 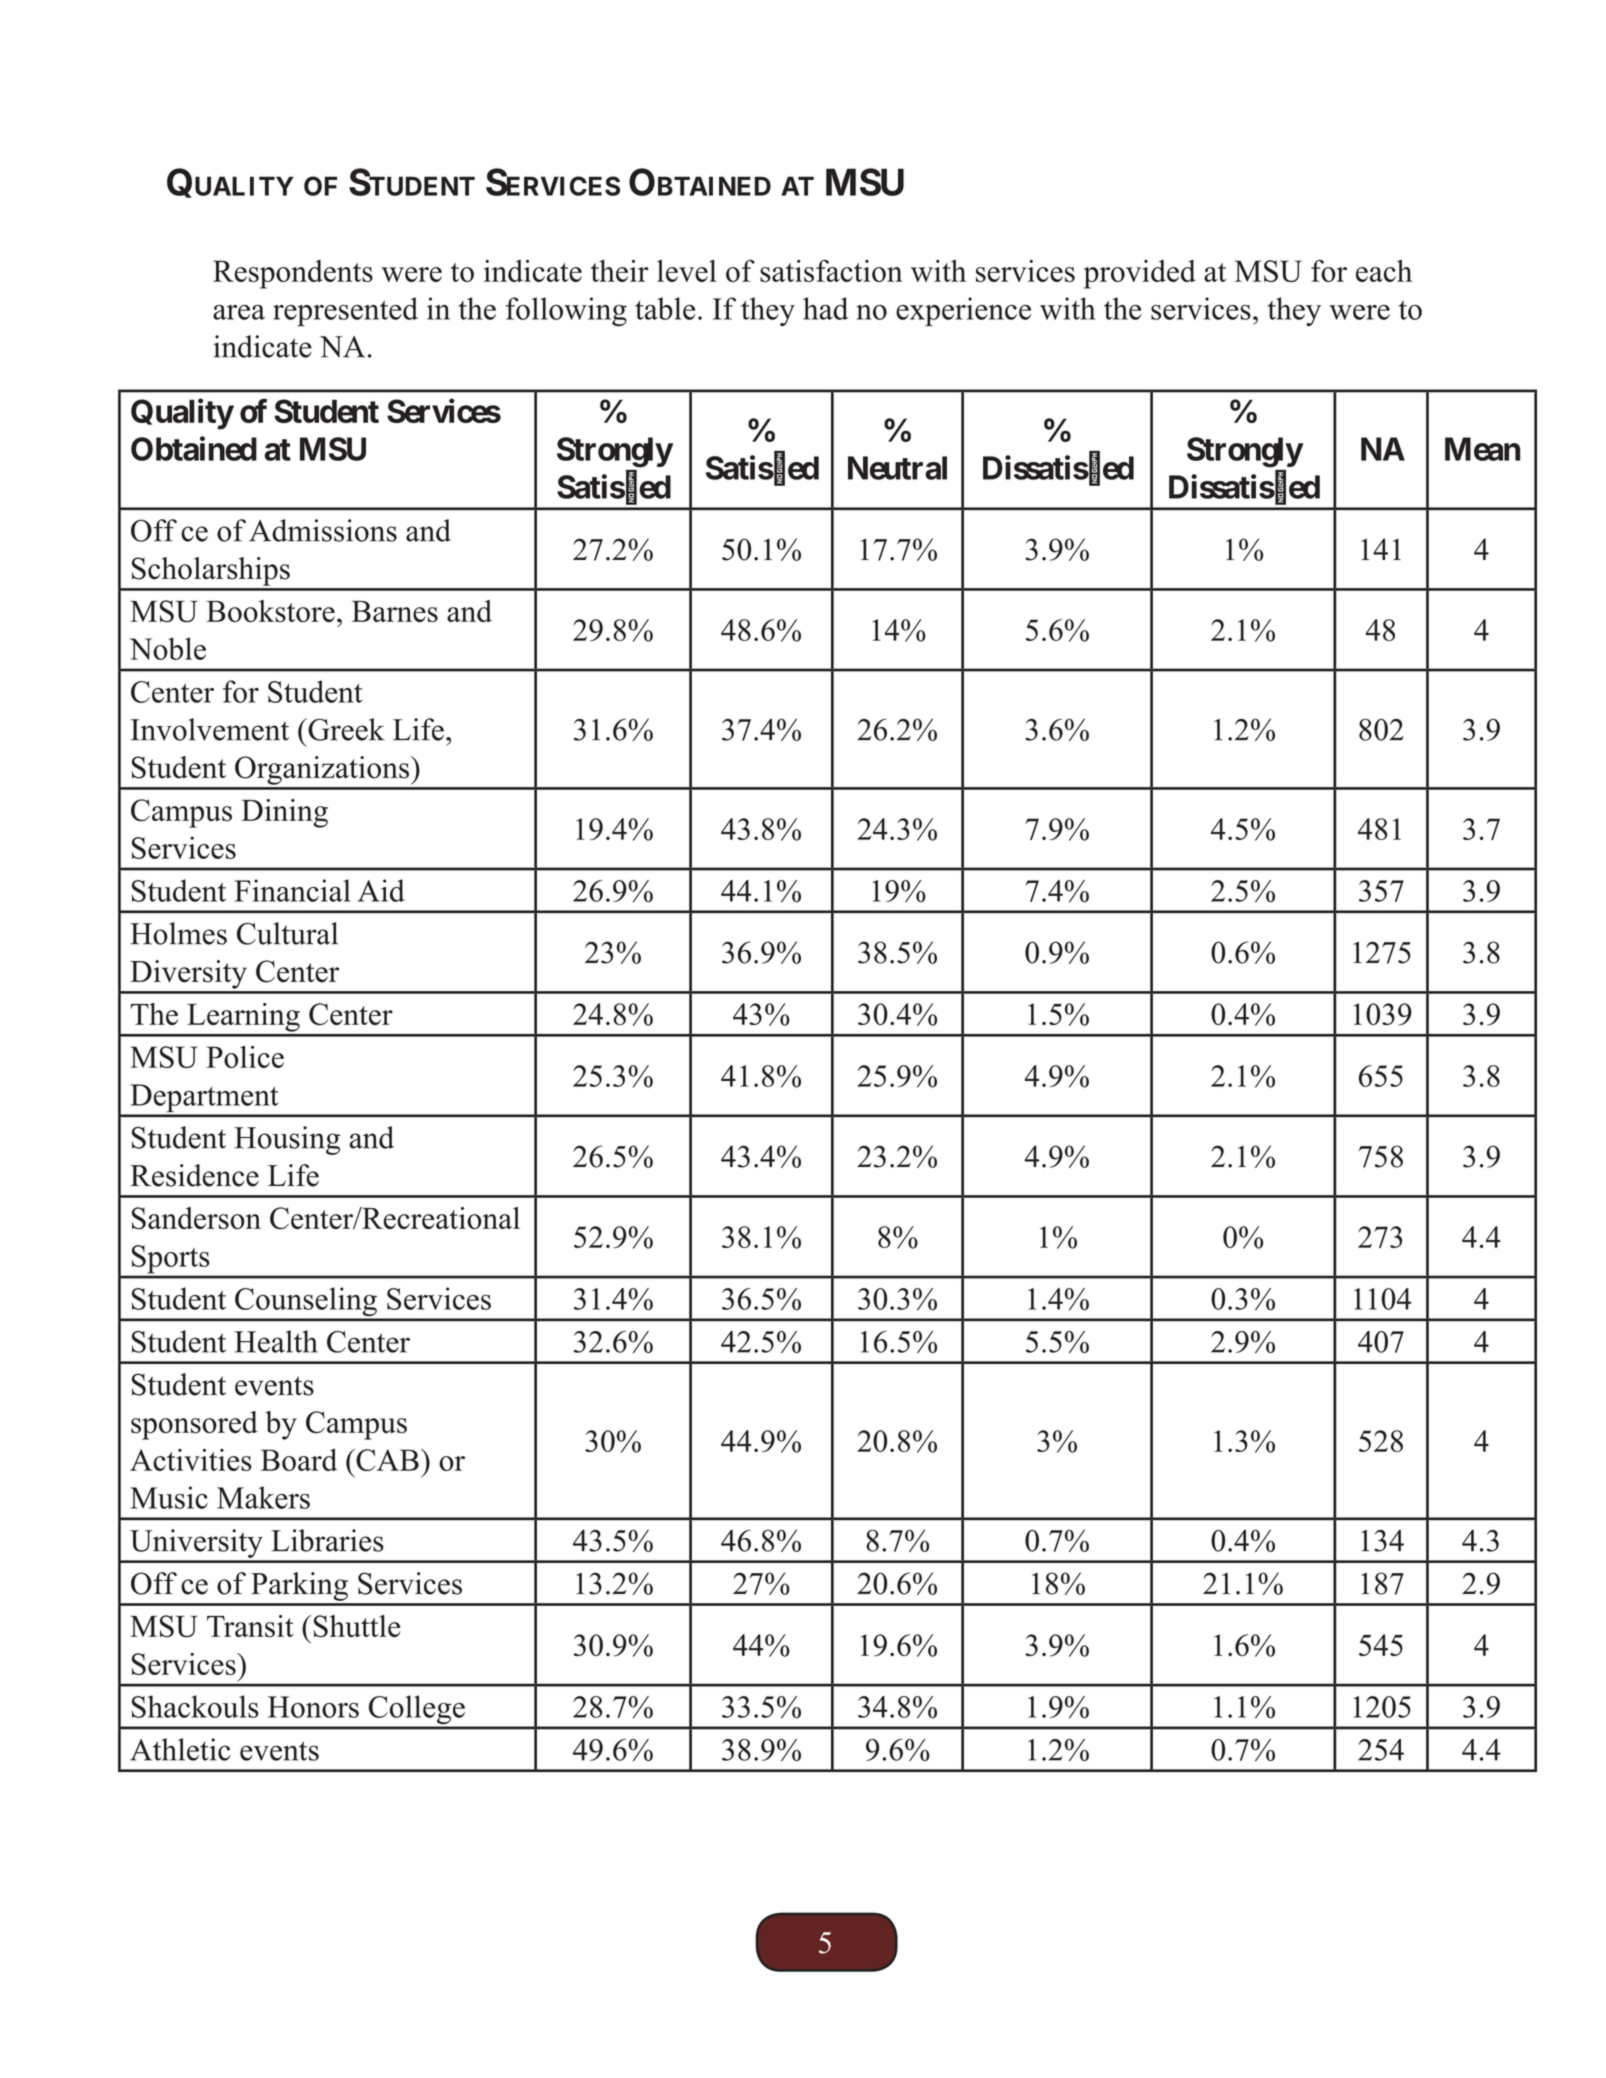 What do you see at coordinates (270, 611) in the document?
I see `Bookstore` at bounding box center [270, 611].
